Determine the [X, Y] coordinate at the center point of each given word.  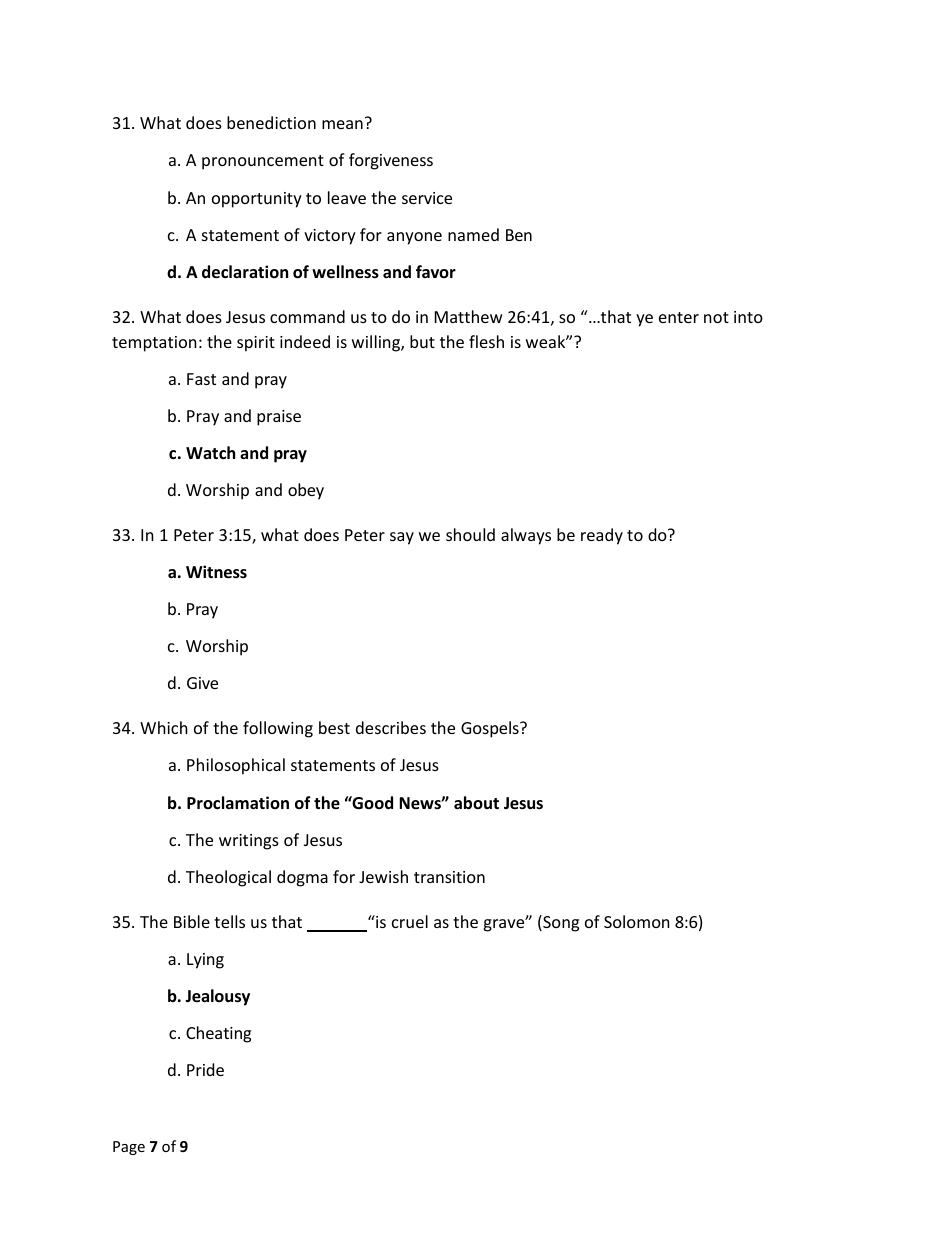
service [427, 198]
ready [602, 536]
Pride [205, 1069]
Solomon [637, 921]
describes [391, 727]
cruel [410, 921]
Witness [216, 572]
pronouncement [263, 162]
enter [679, 317]
